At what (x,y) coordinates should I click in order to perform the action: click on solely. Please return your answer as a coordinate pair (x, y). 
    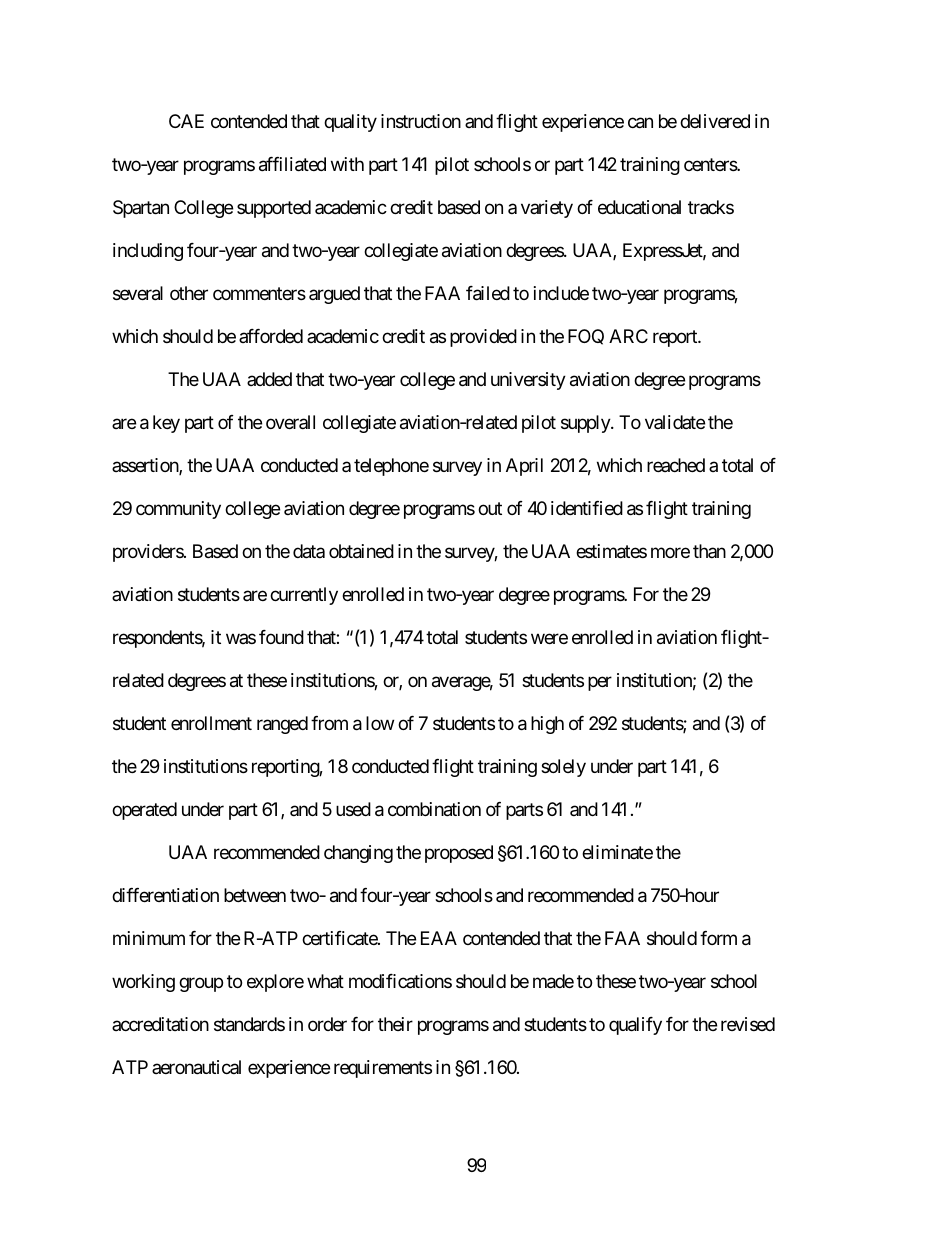
    Looking at the image, I should click on (563, 768).
